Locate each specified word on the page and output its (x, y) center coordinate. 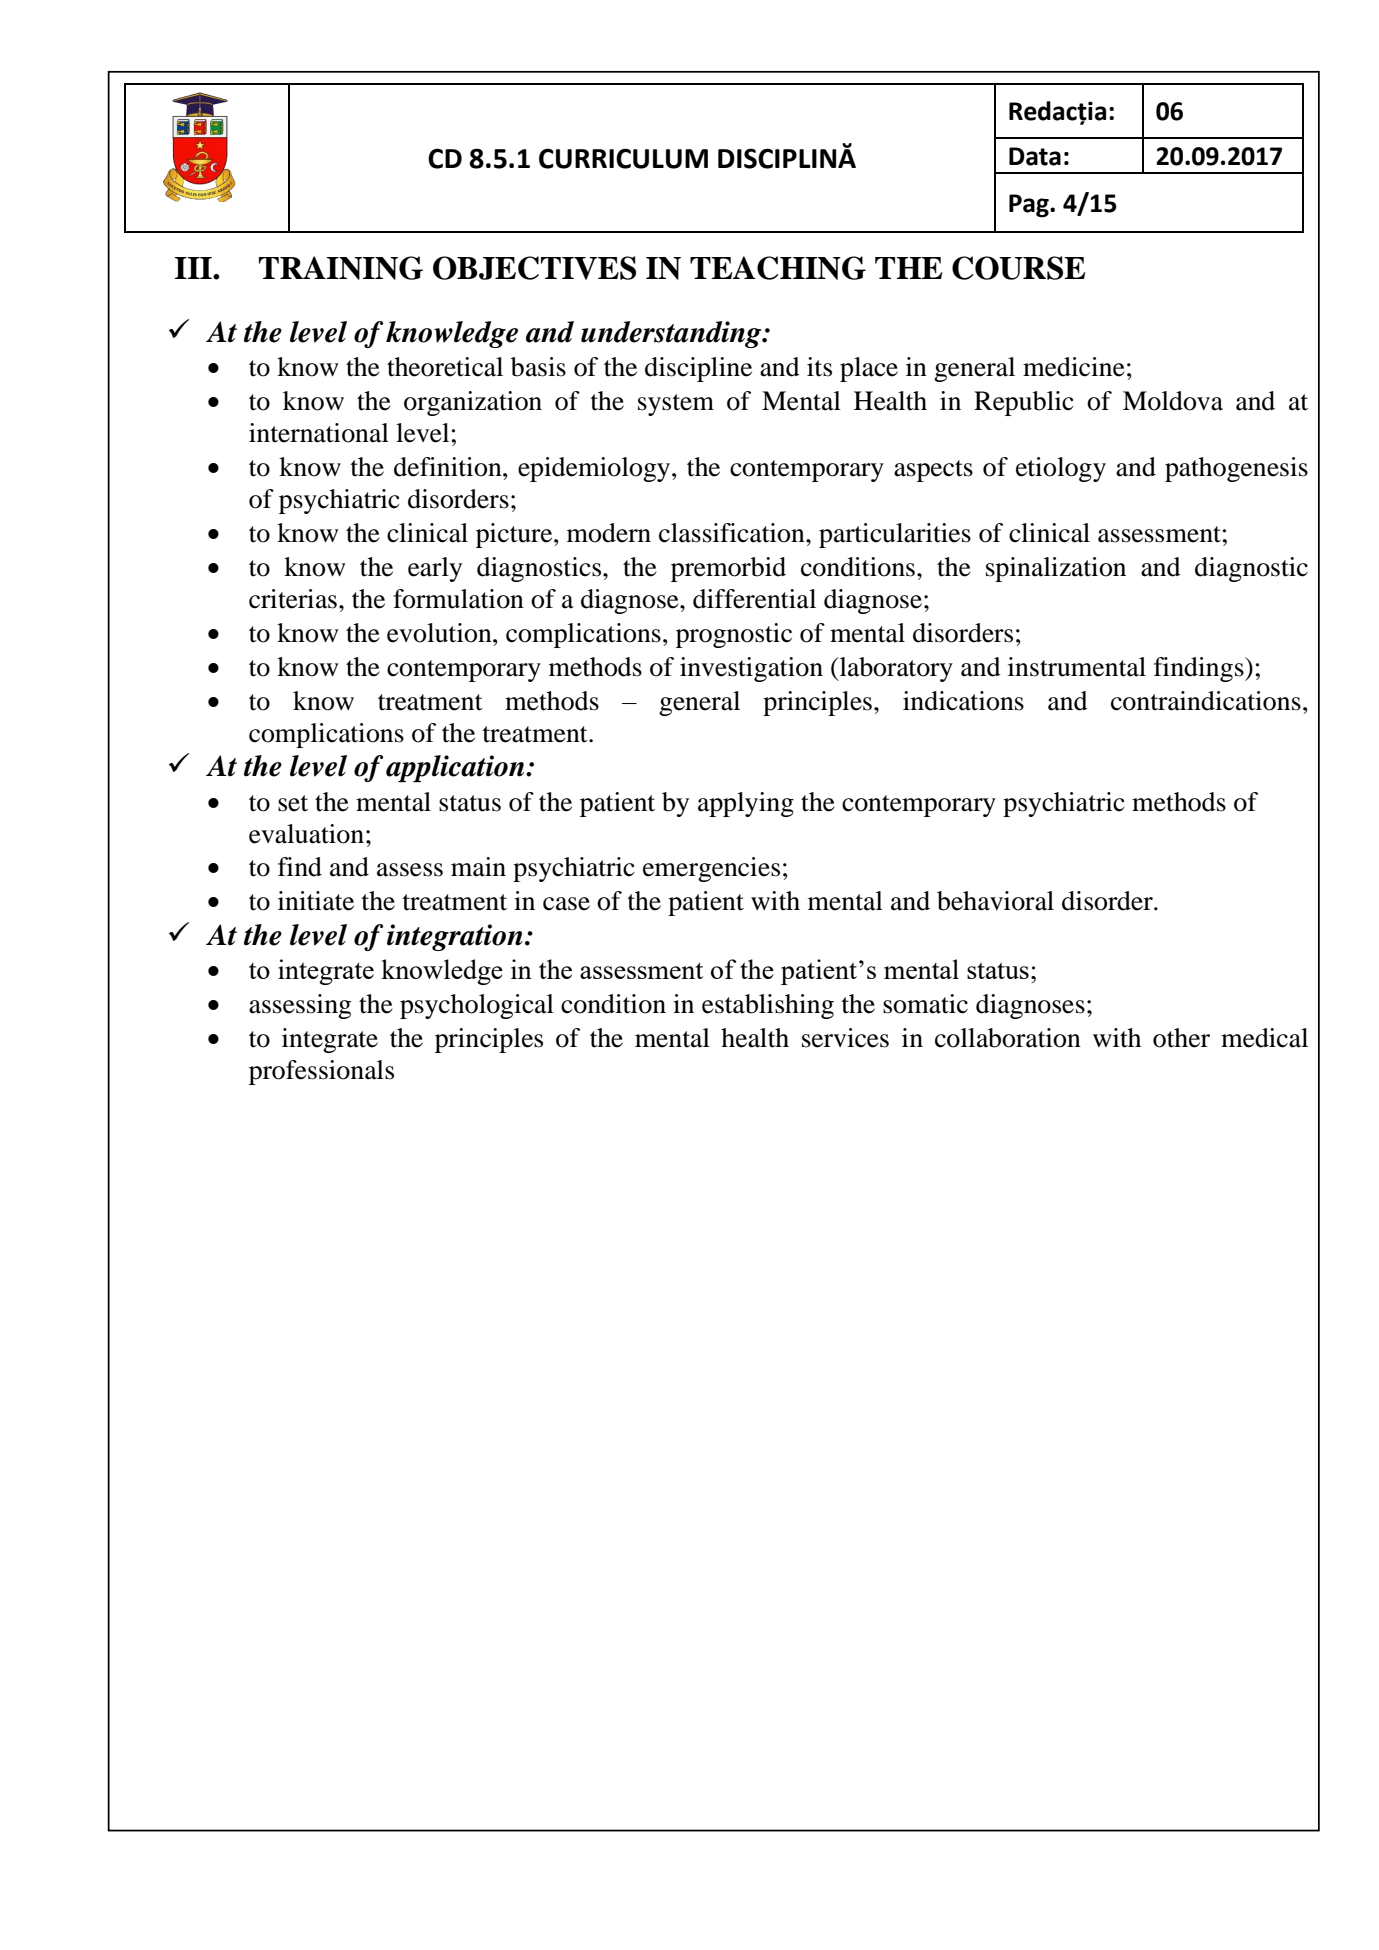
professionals (321, 1072)
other (1181, 1038)
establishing (768, 1006)
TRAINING (341, 268)
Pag (1030, 206)
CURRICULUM (623, 158)
